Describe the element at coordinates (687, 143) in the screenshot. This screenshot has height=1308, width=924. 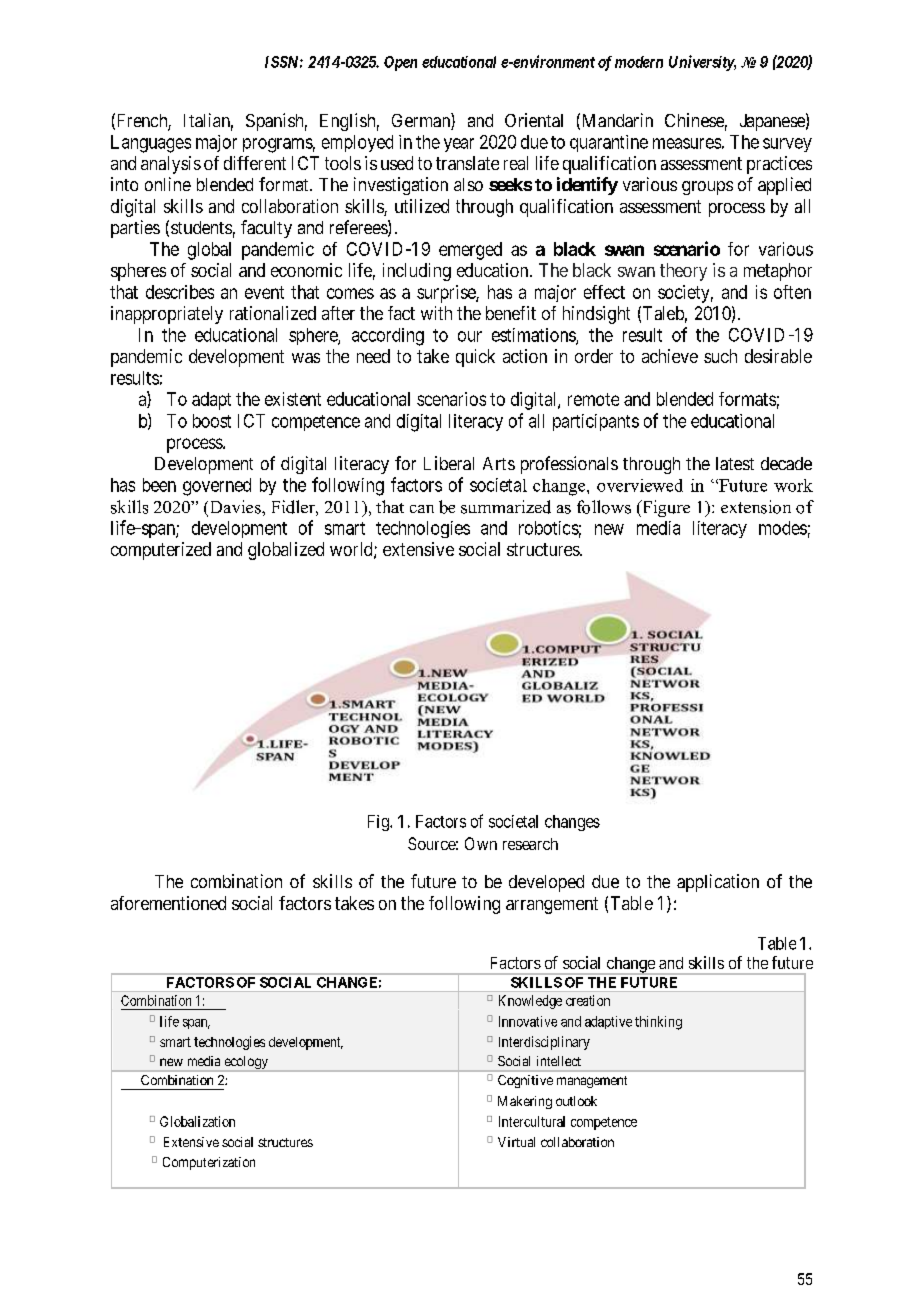
I see `measures` at that location.
